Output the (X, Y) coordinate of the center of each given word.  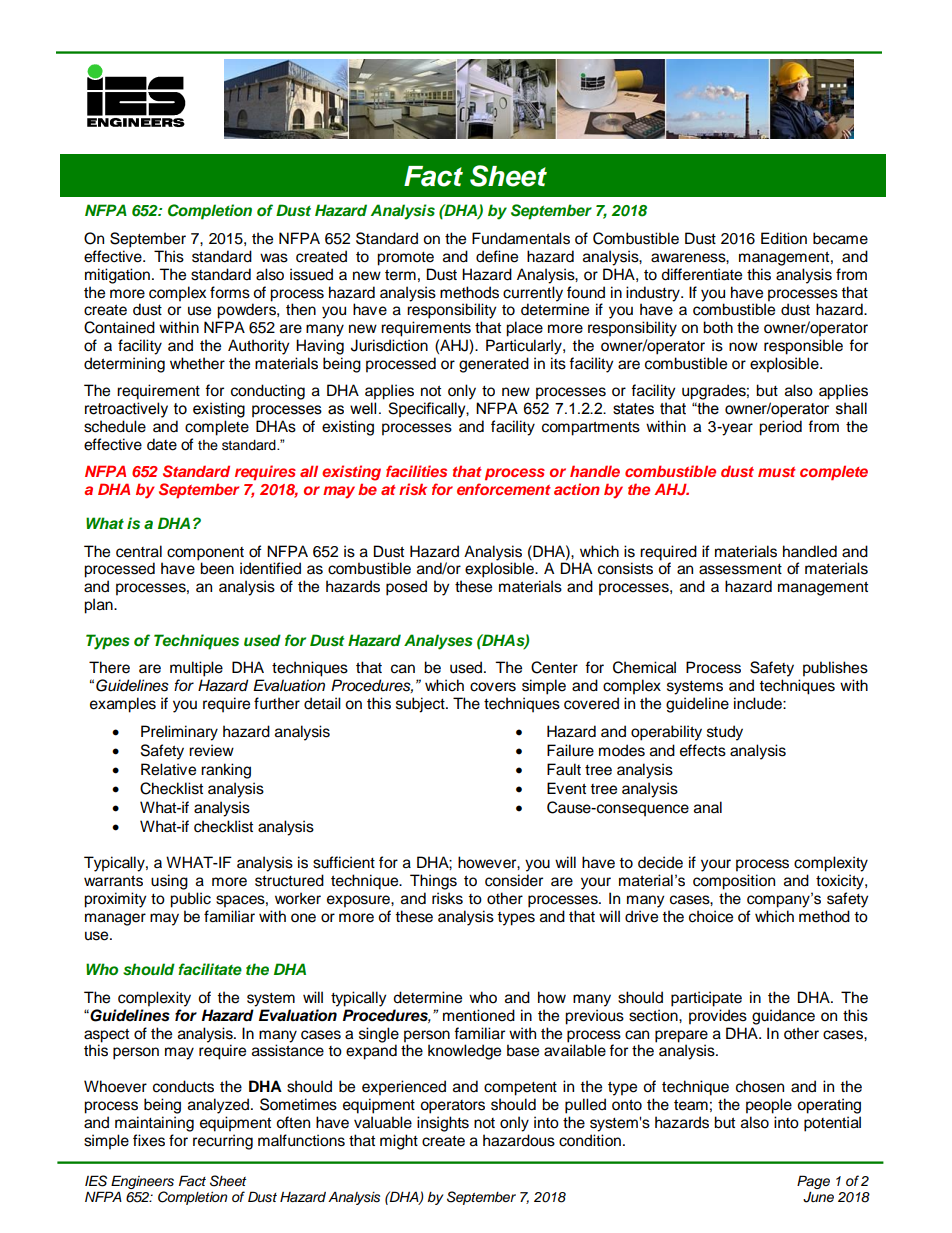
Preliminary (179, 733)
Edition (784, 238)
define (497, 256)
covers (493, 687)
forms (230, 292)
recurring (223, 1142)
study (725, 733)
